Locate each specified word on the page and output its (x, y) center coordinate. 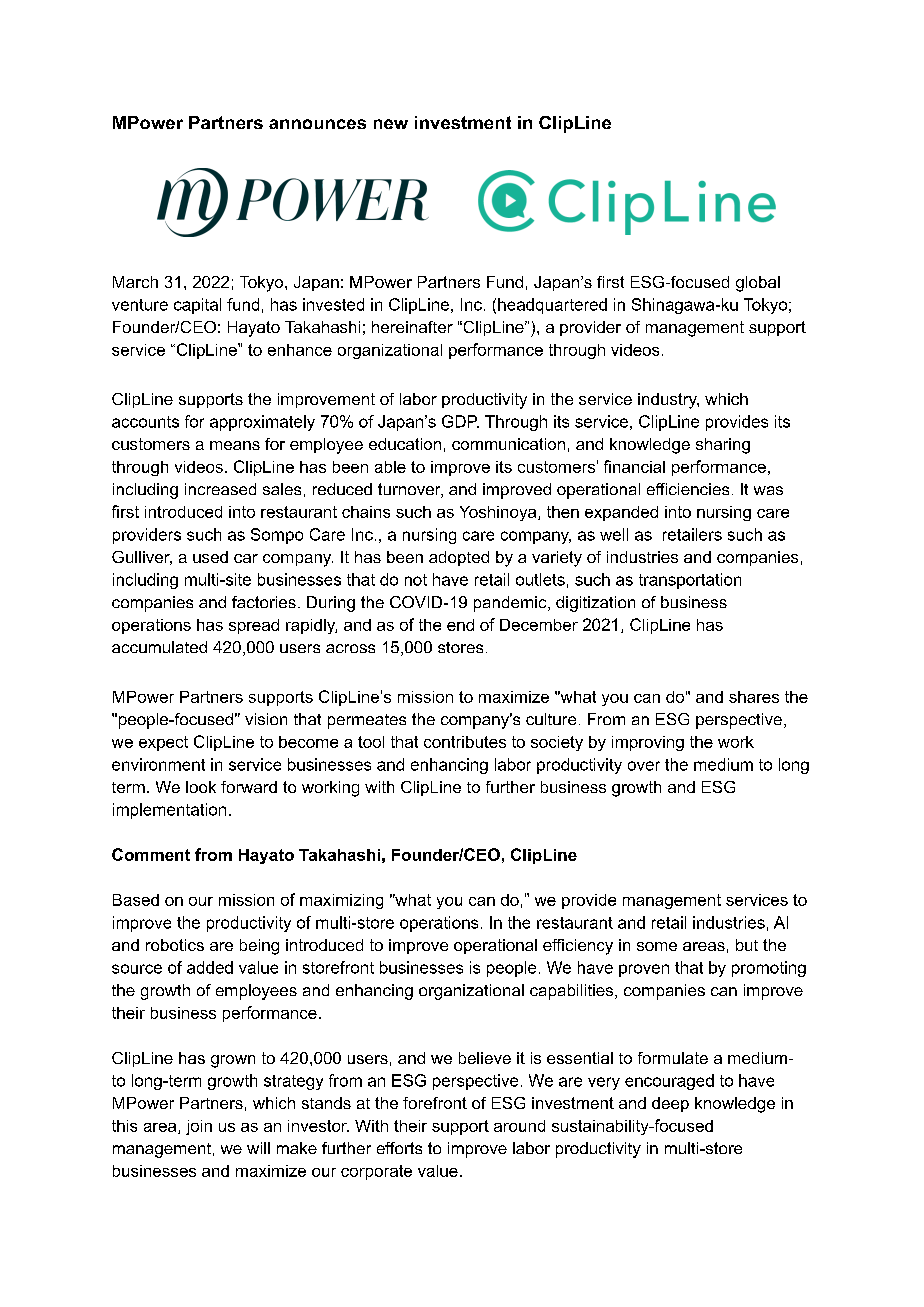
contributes (465, 742)
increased (220, 489)
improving (648, 743)
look (201, 787)
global (758, 284)
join (199, 1127)
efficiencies (688, 489)
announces (317, 124)
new (391, 124)
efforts (399, 1148)
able (390, 467)
